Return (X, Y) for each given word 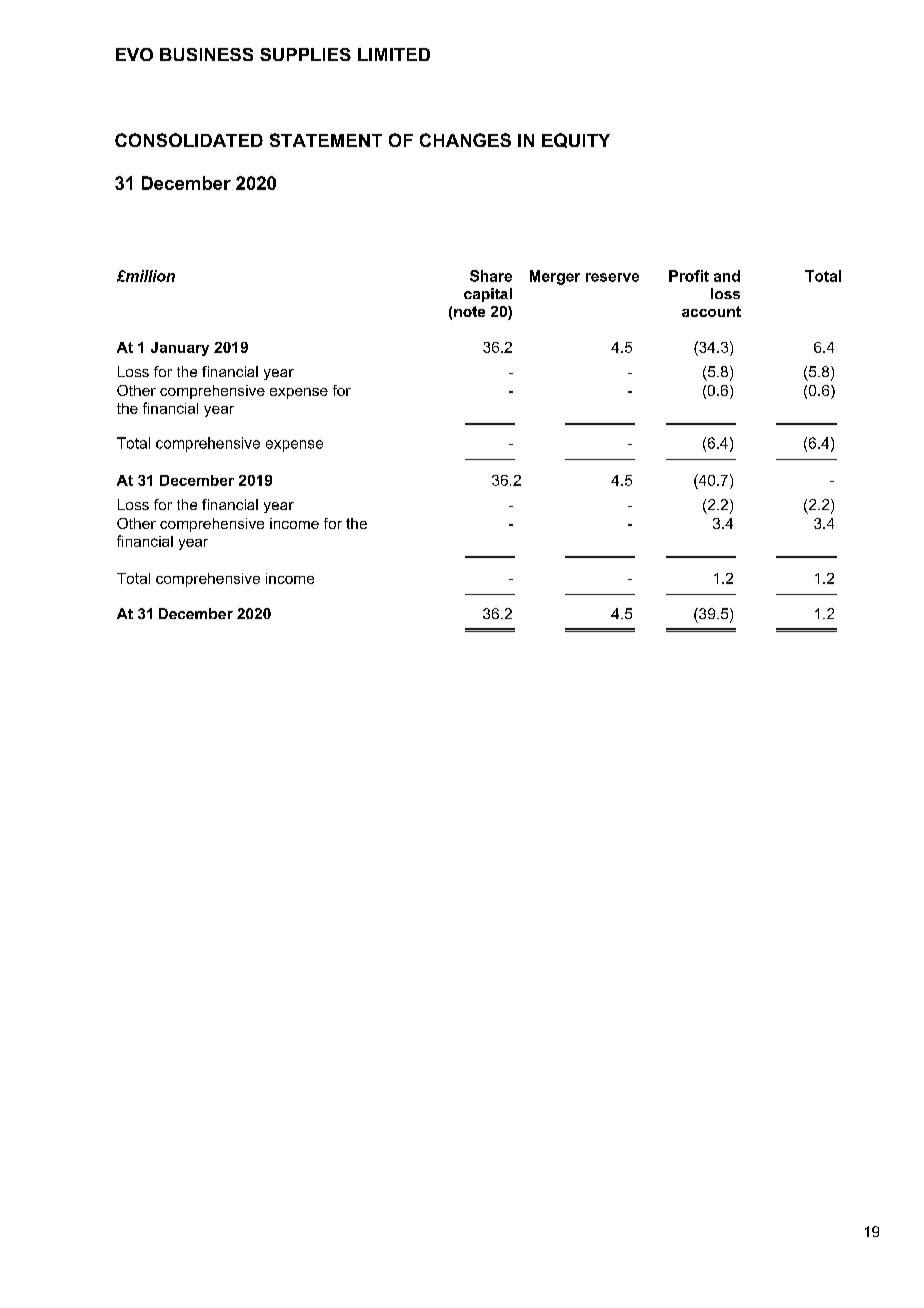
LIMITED (394, 54)
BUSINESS (206, 54)
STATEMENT (326, 140)
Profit (689, 276)
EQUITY (576, 140)
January (180, 349)
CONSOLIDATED (189, 140)
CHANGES (465, 140)
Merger (555, 277)
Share (491, 276)
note (469, 311)
